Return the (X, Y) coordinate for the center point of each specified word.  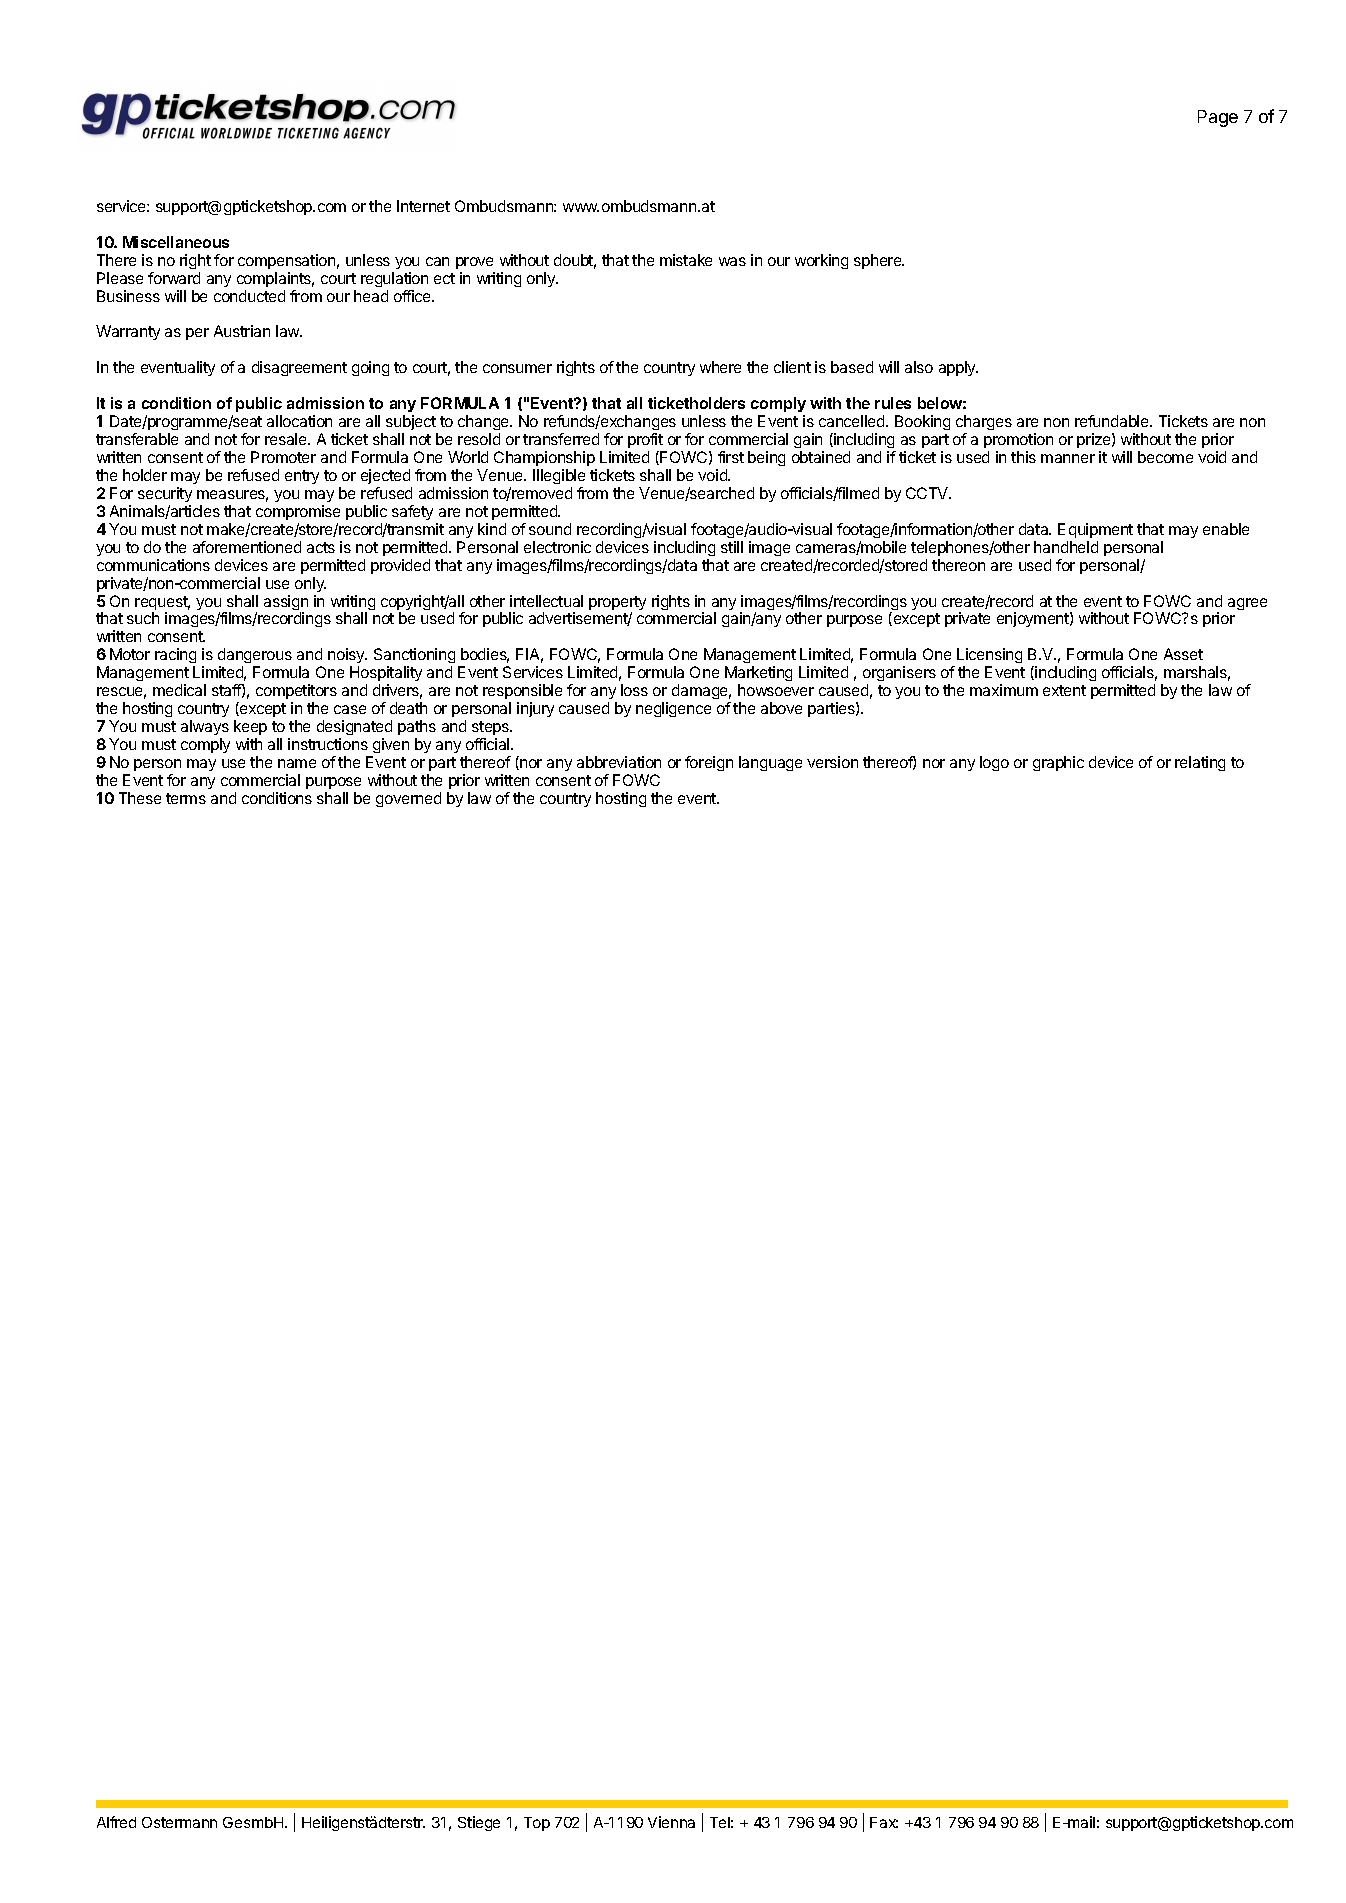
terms (186, 798)
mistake (686, 260)
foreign (709, 763)
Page (1218, 118)
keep (250, 727)
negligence (673, 709)
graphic (1058, 763)
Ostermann (179, 1822)
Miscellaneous (176, 242)
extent (1064, 690)
